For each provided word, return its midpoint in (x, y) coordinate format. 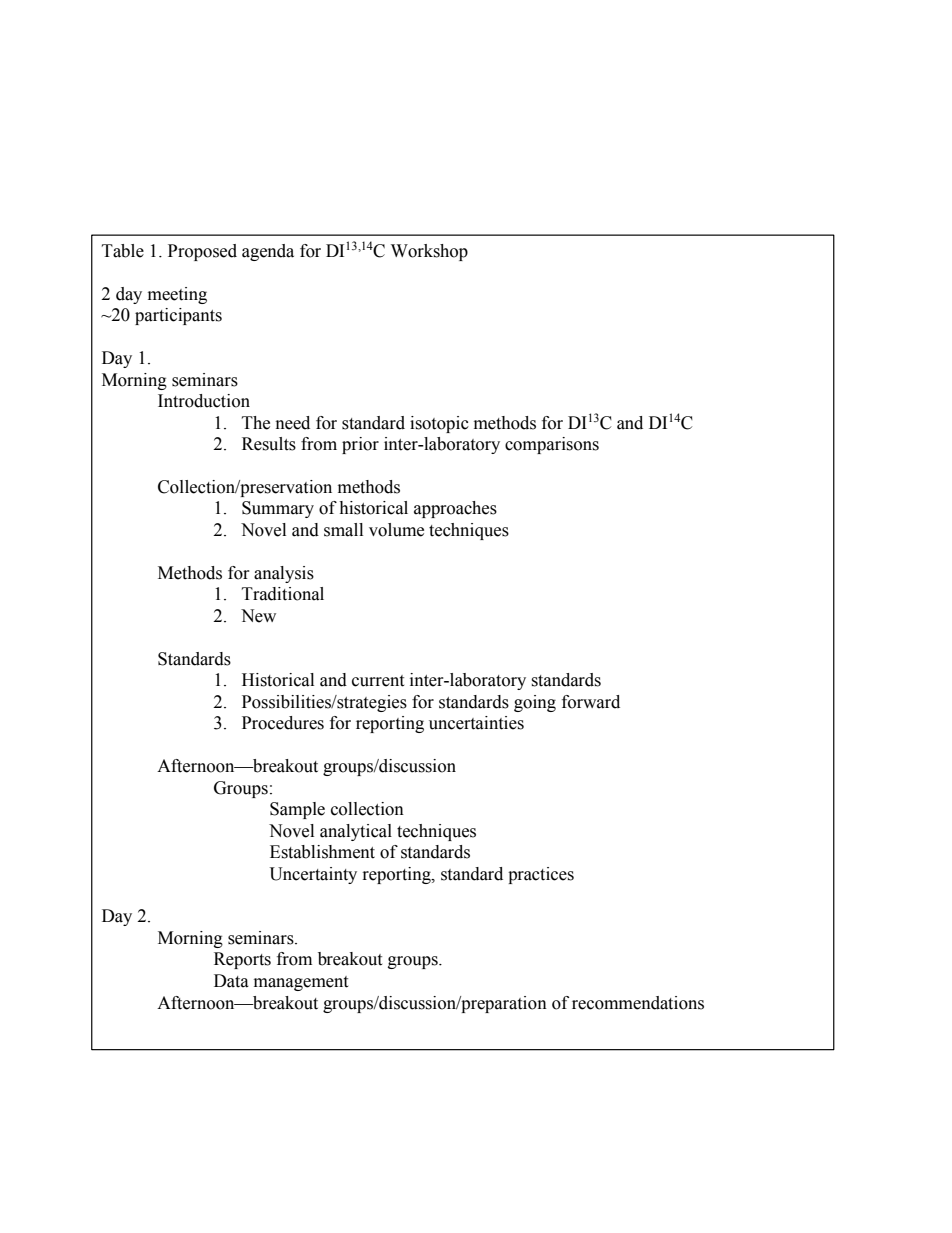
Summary (278, 509)
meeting (177, 295)
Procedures (283, 723)
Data (231, 981)
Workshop (429, 252)
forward (591, 702)
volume (396, 530)
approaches (455, 509)
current (378, 681)
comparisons (552, 445)
